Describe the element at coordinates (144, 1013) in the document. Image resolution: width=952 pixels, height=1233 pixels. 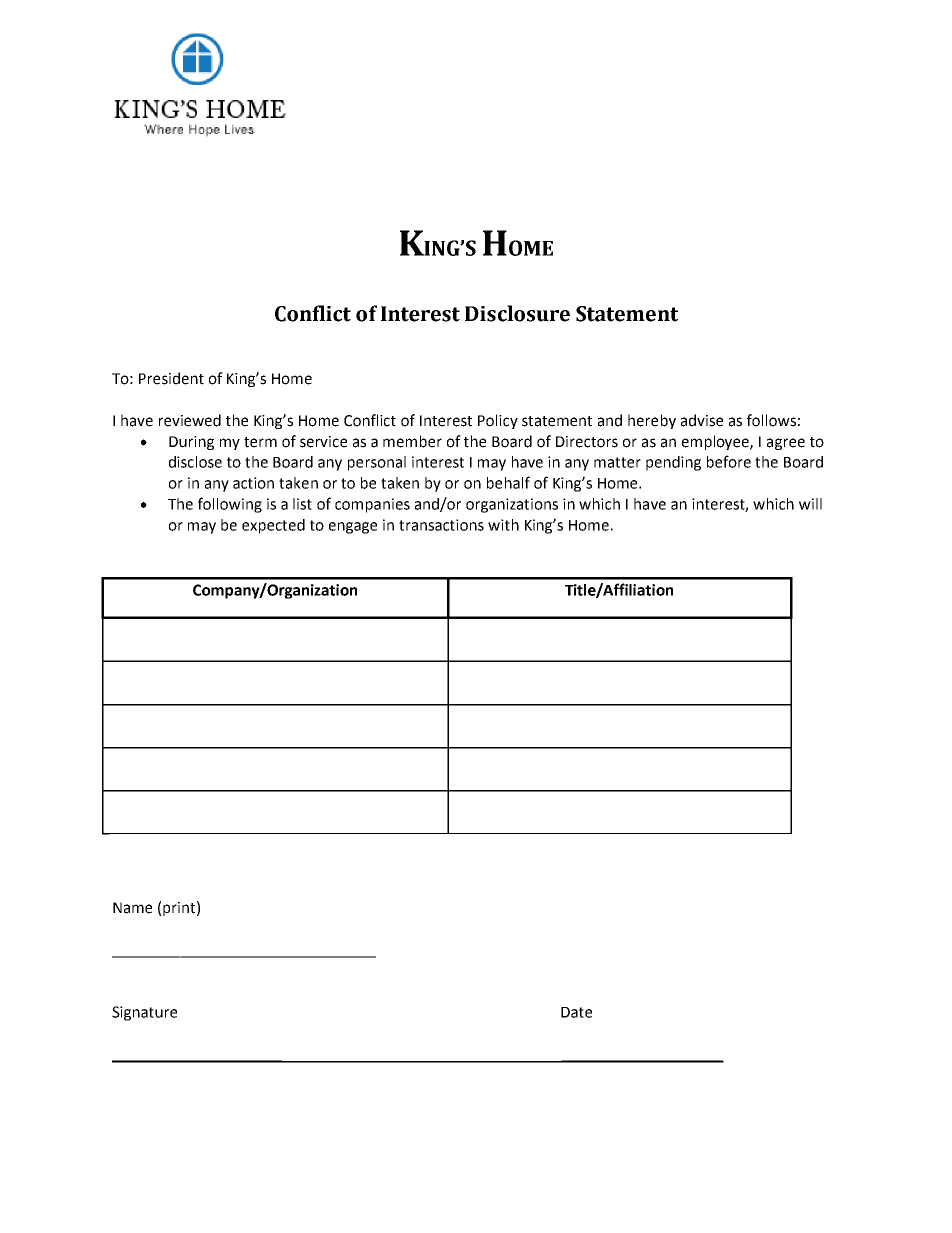
I see `Signature` at that location.
